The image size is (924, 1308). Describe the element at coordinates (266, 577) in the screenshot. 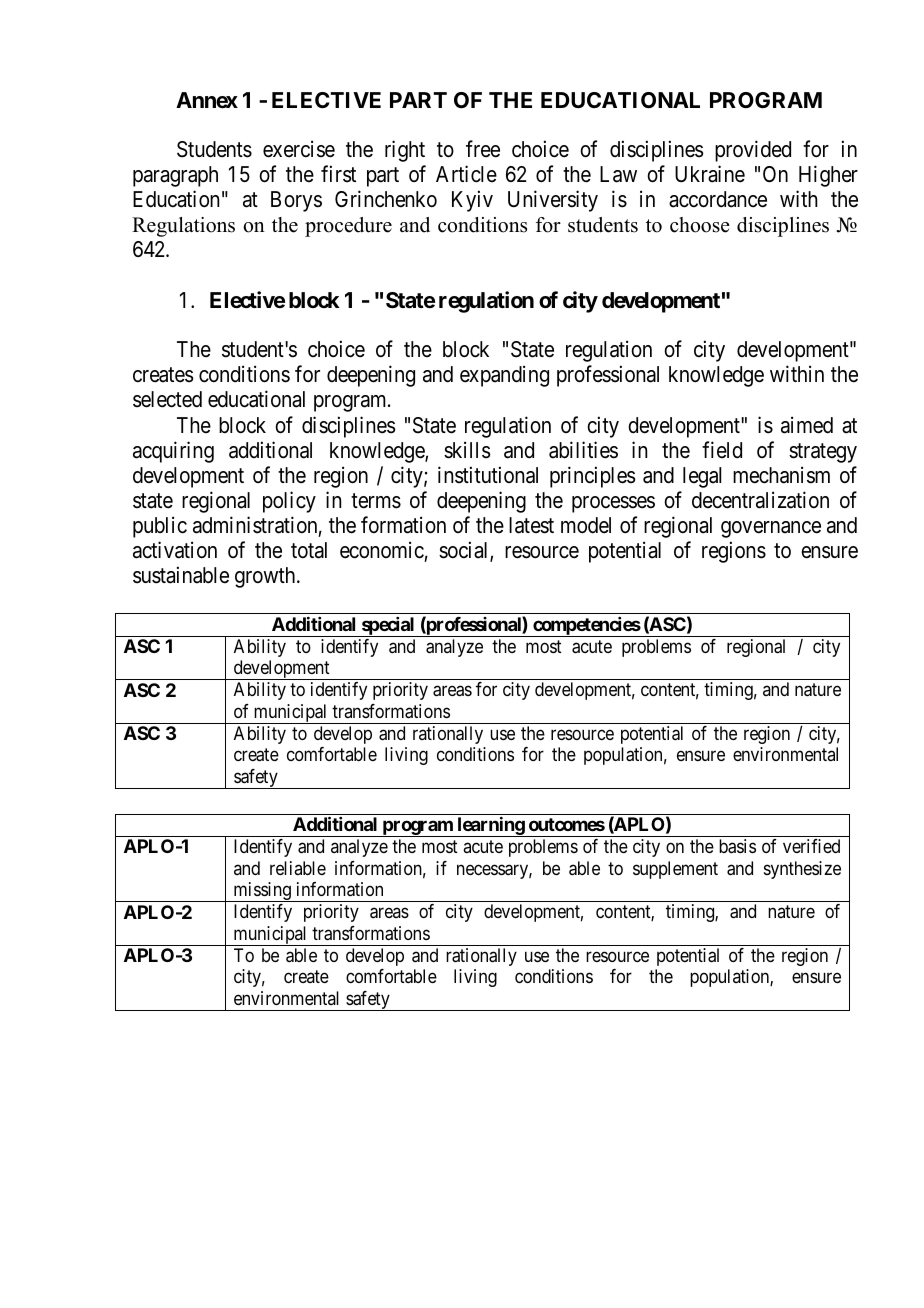

I see `growth` at that location.
